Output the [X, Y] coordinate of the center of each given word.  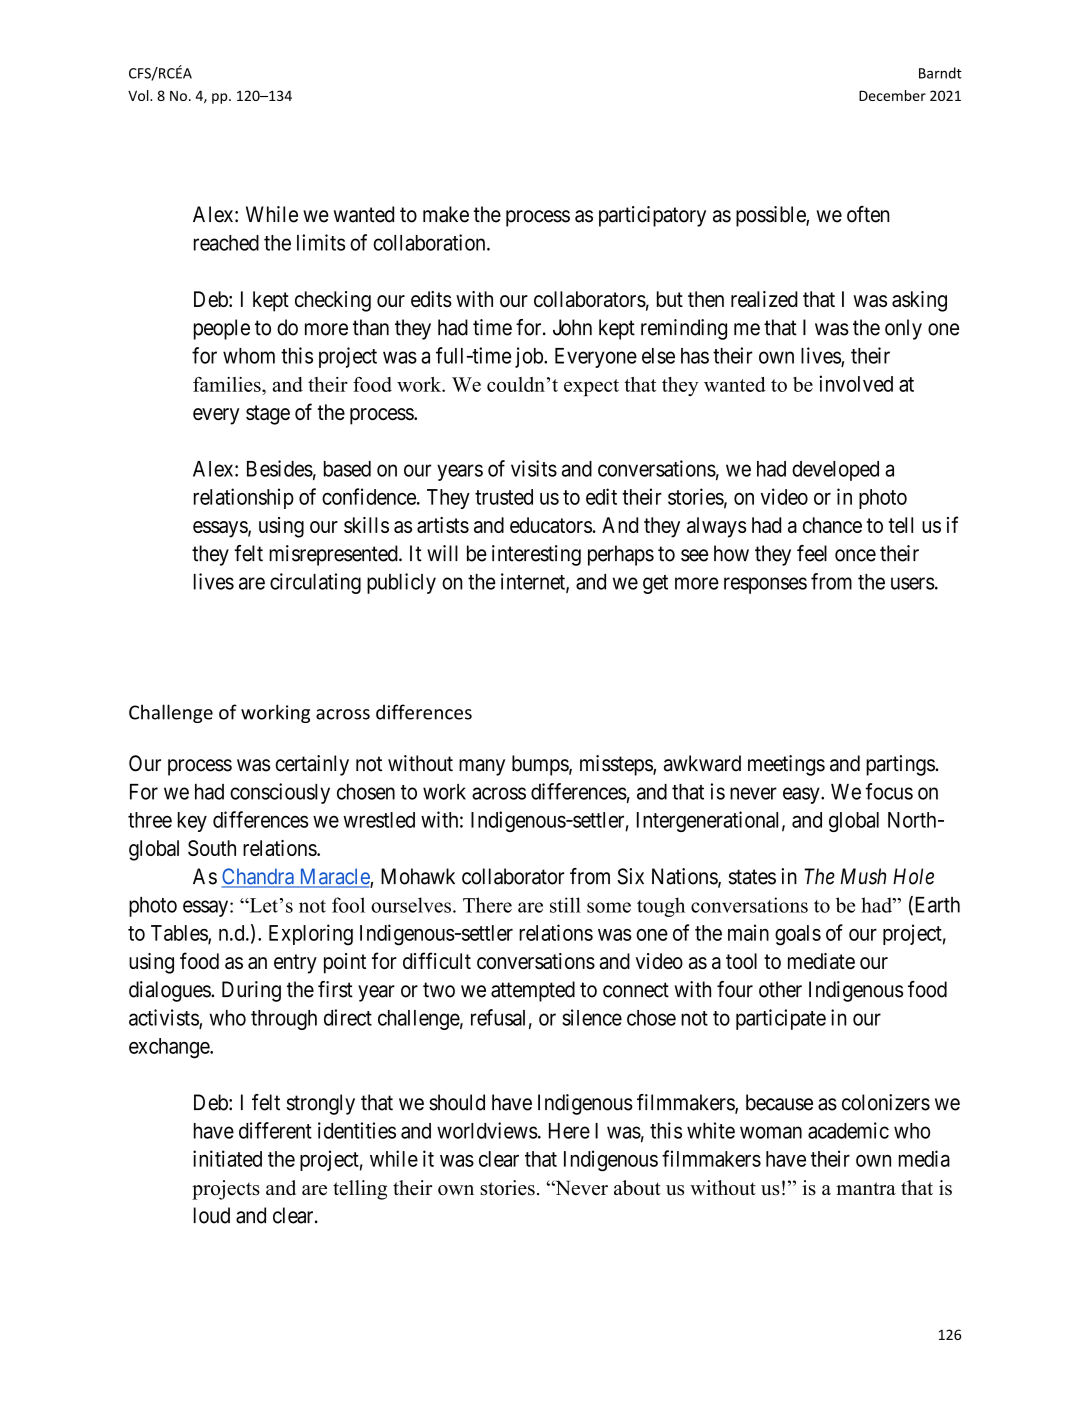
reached [226, 243]
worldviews [487, 1130]
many [482, 767]
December [892, 95]
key [192, 822]
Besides [280, 468]
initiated [227, 1158]
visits [534, 468]
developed [835, 471]
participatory [652, 216]
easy [802, 795]
